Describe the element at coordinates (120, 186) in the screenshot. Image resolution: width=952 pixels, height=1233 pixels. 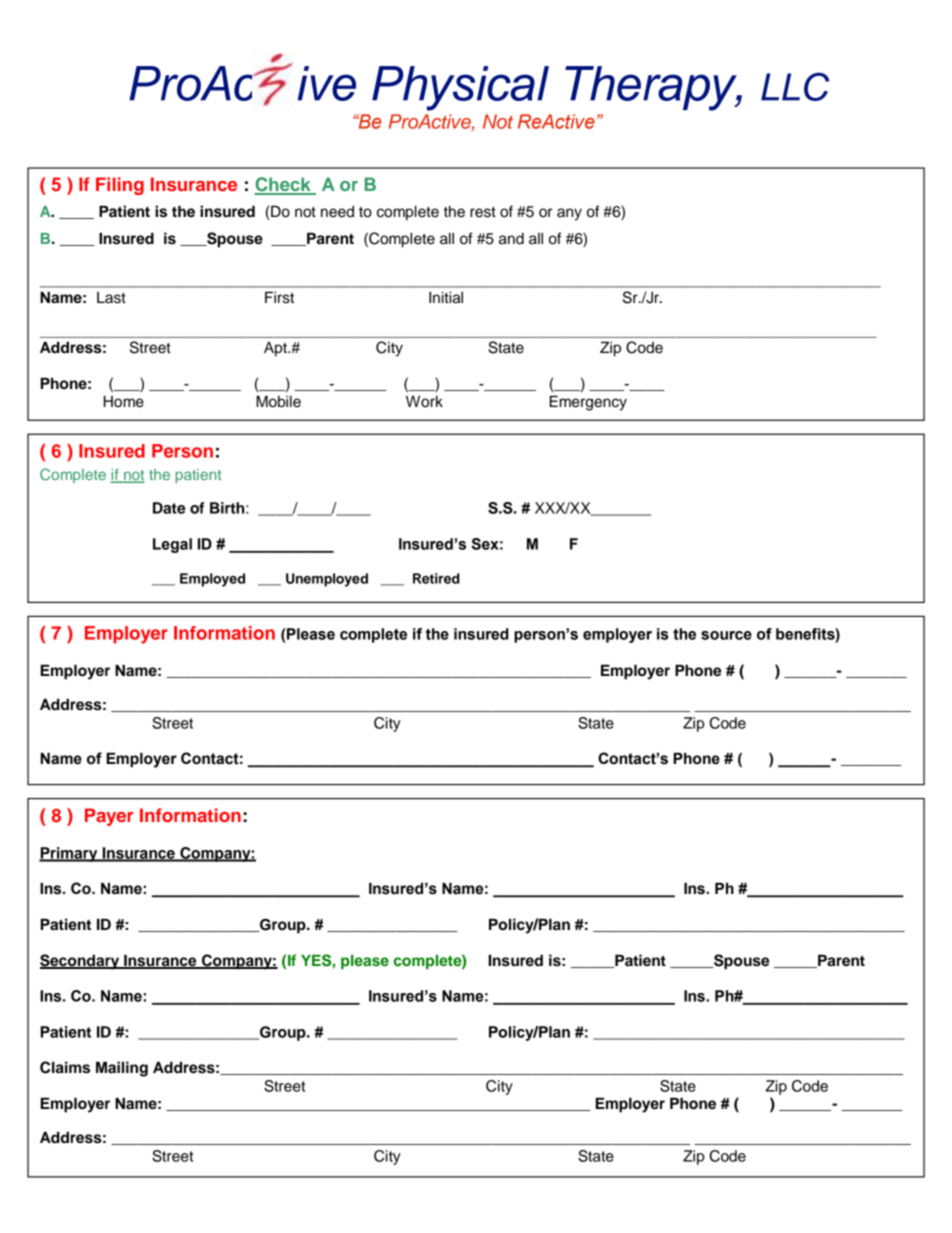
I see `Filing` at that location.
